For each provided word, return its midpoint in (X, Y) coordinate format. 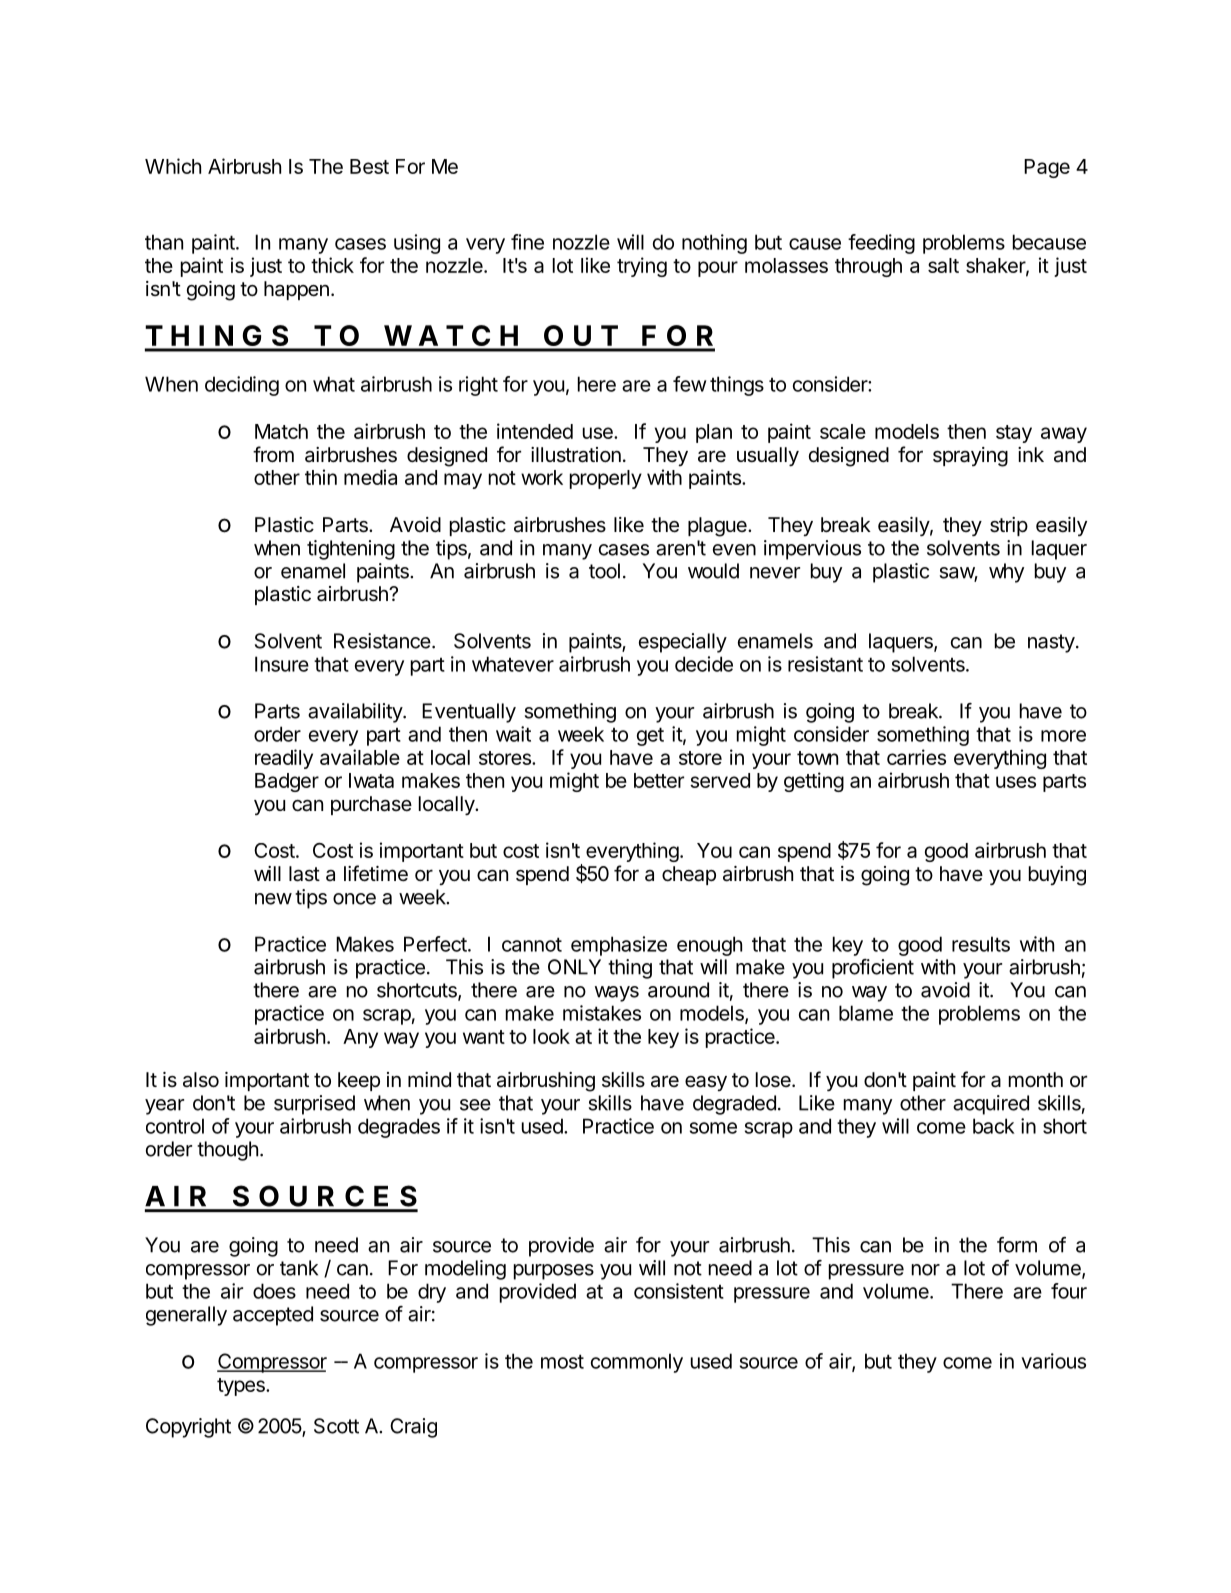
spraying (970, 457)
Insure (282, 664)
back (994, 1126)
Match (281, 431)
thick (332, 265)
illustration (576, 455)
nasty (1051, 643)
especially (683, 643)
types (242, 1387)
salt (943, 265)
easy (706, 1083)
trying (642, 267)
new (273, 899)
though (227, 1151)
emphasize (619, 946)
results (981, 944)
